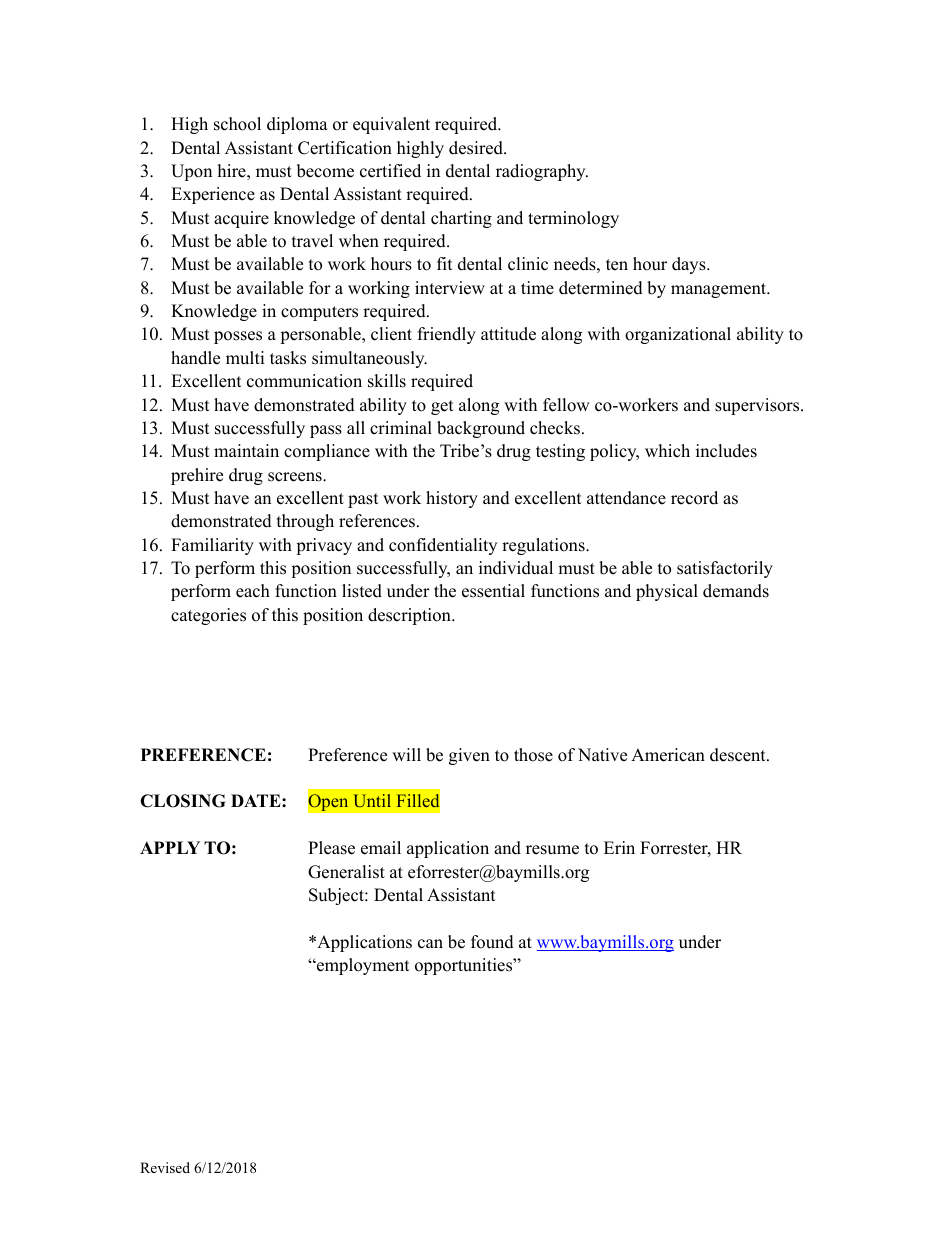 The height and width of the screenshot is (1233, 952). What do you see at coordinates (690, 265) in the screenshot?
I see `days` at bounding box center [690, 265].
